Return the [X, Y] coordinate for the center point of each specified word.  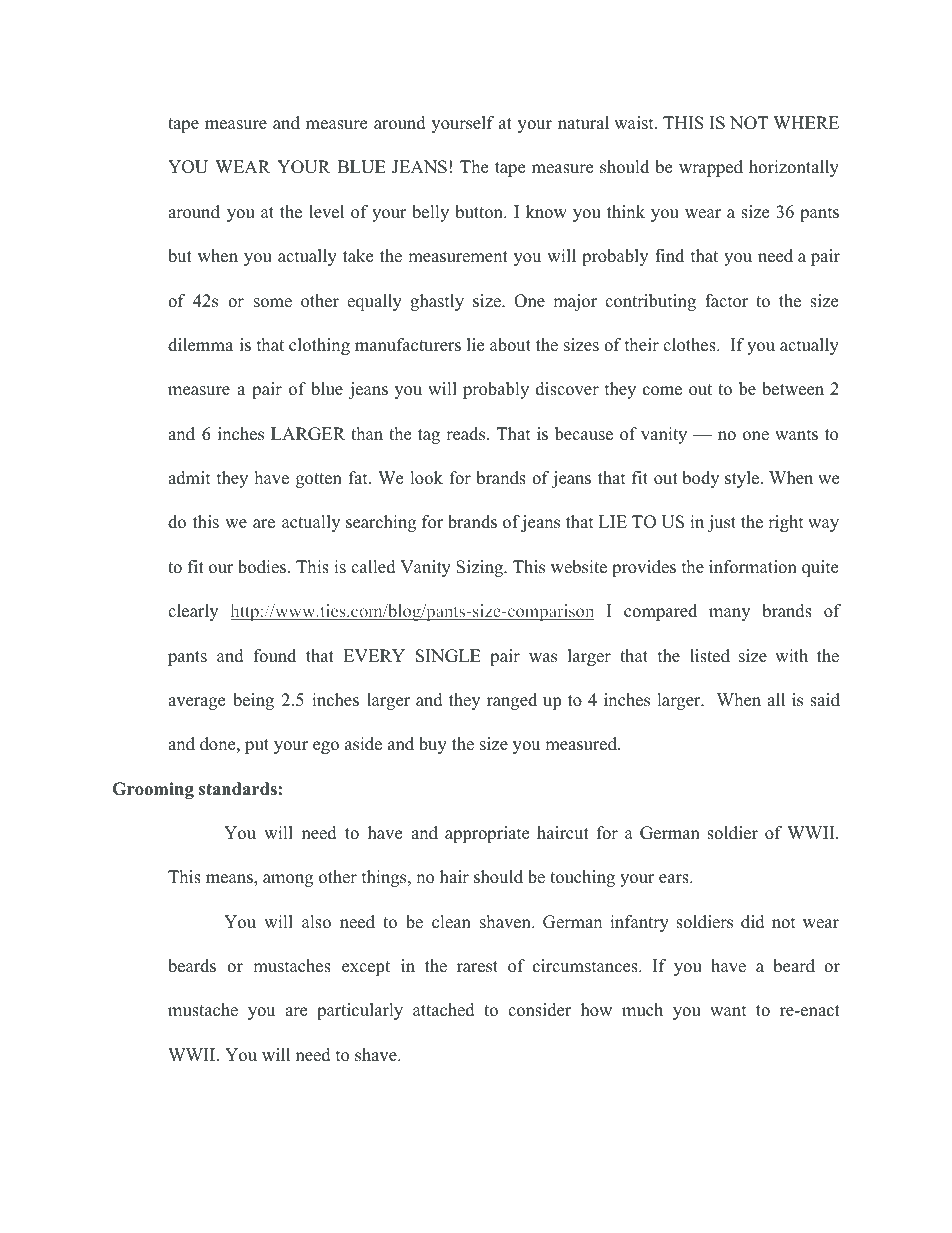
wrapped [711, 168]
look [426, 478]
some [273, 303]
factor [726, 301]
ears [675, 879]
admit [189, 478]
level [326, 212]
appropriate [487, 834]
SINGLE [448, 656]
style [743, 479]
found [275, 656]
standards [238, 789]
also [316, 922]
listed [710, 656]
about [510, 345]
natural [583, 123]
